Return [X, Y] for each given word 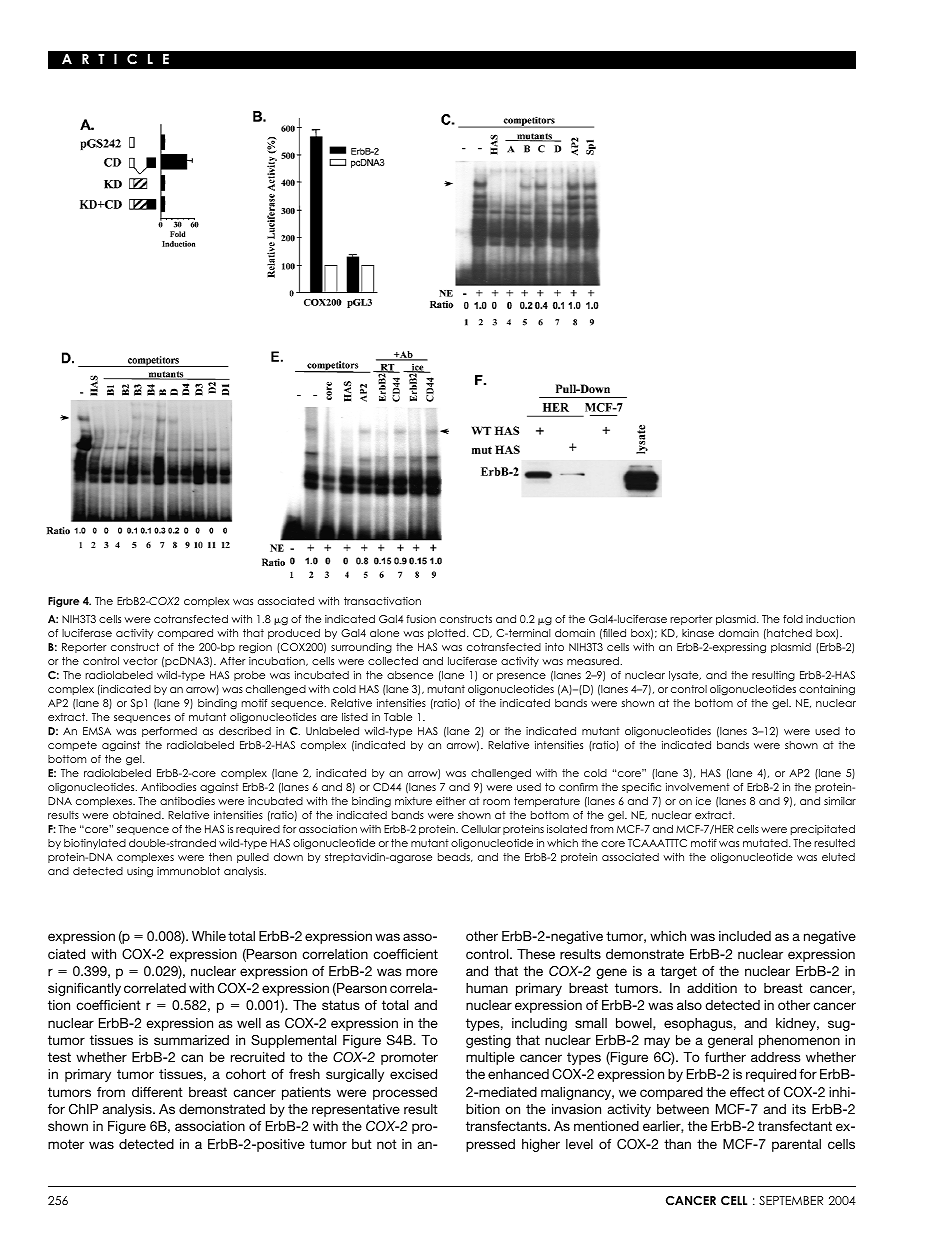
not [387, 1144]
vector [140, 661]
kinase [698, 633]
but [362, 1144]
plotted [448, 634]
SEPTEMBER [791, 1200]
